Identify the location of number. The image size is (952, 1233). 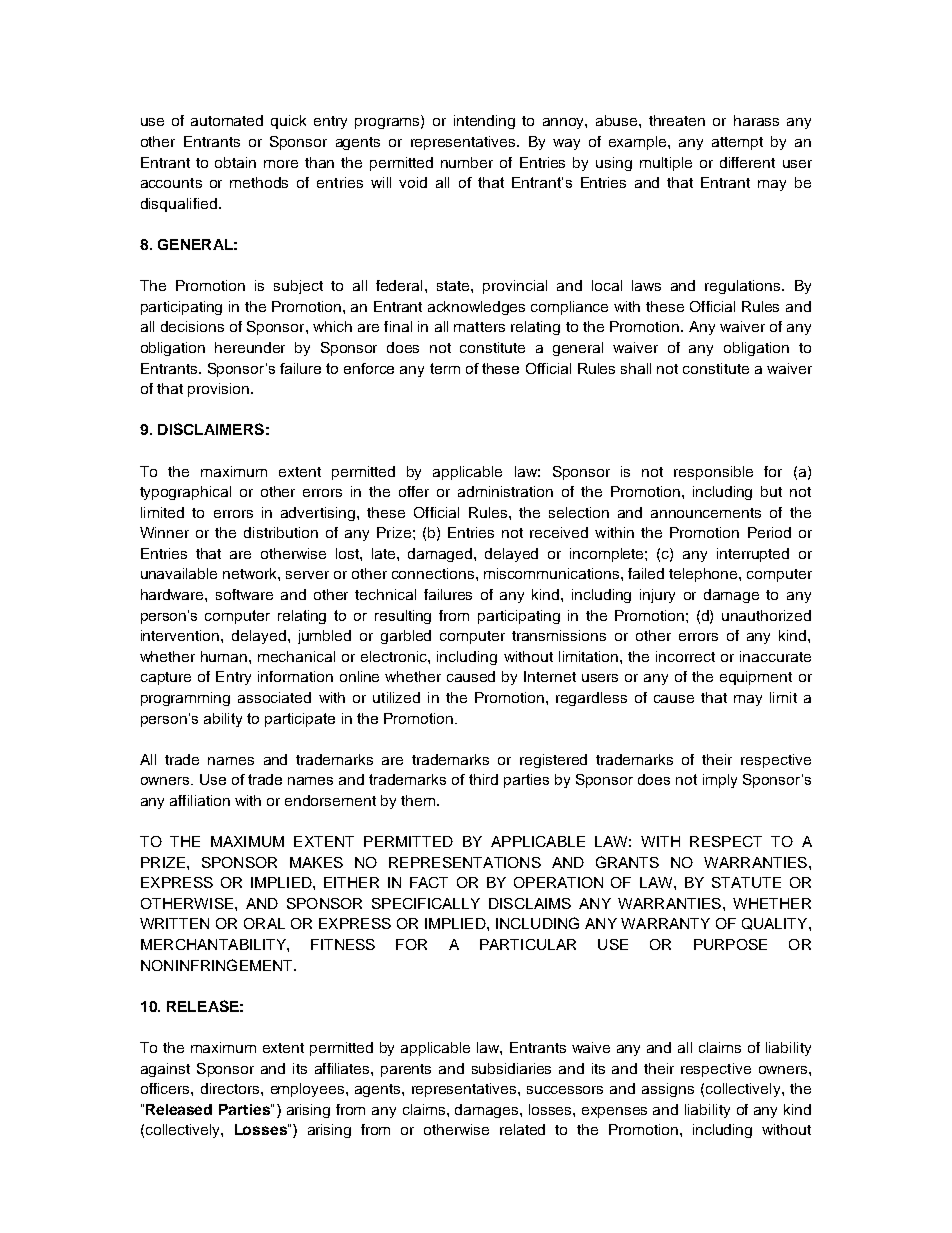
(467, 162).
